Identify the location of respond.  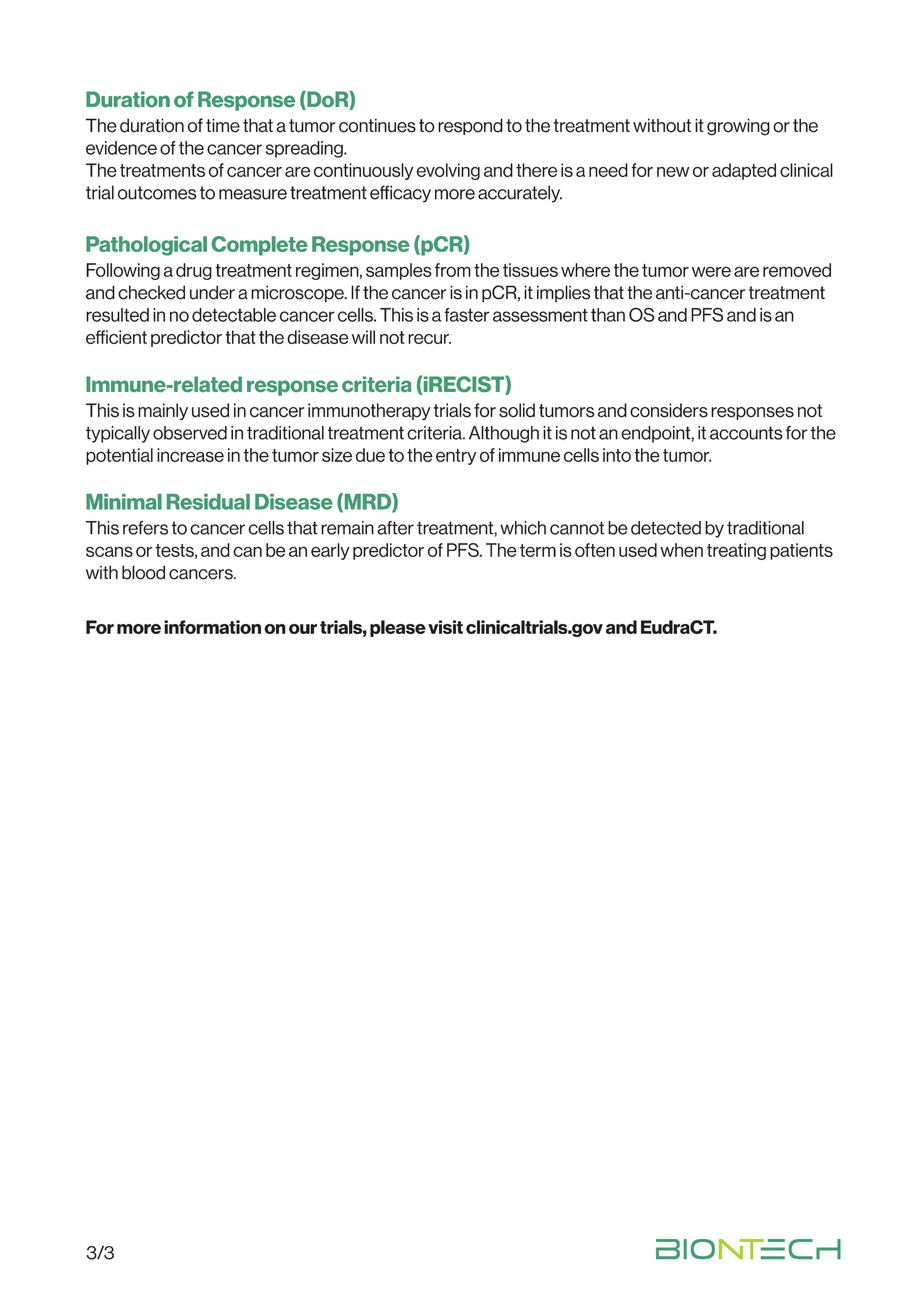
(470, 126).
